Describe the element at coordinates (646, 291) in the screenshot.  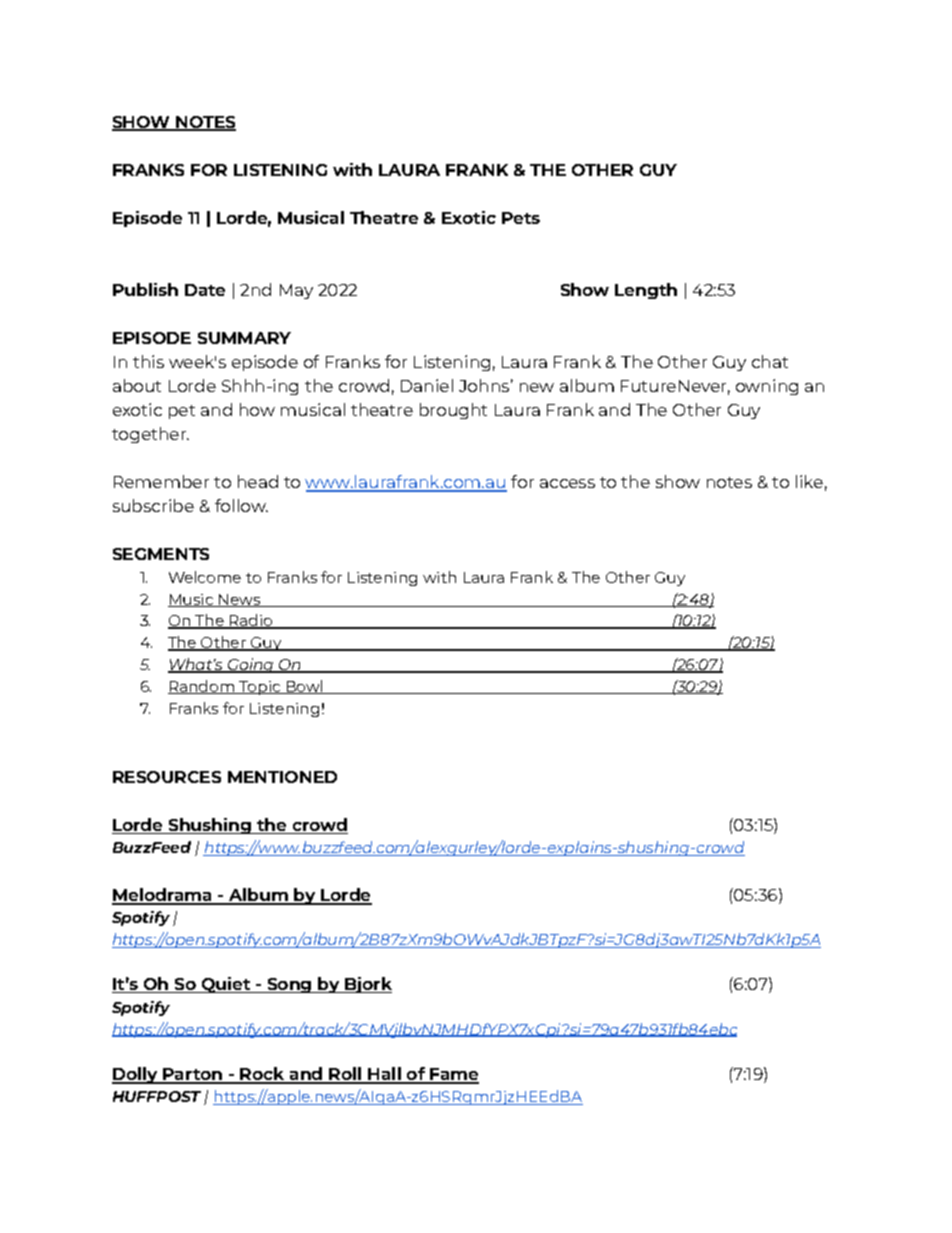
I see `Length` at that location.
